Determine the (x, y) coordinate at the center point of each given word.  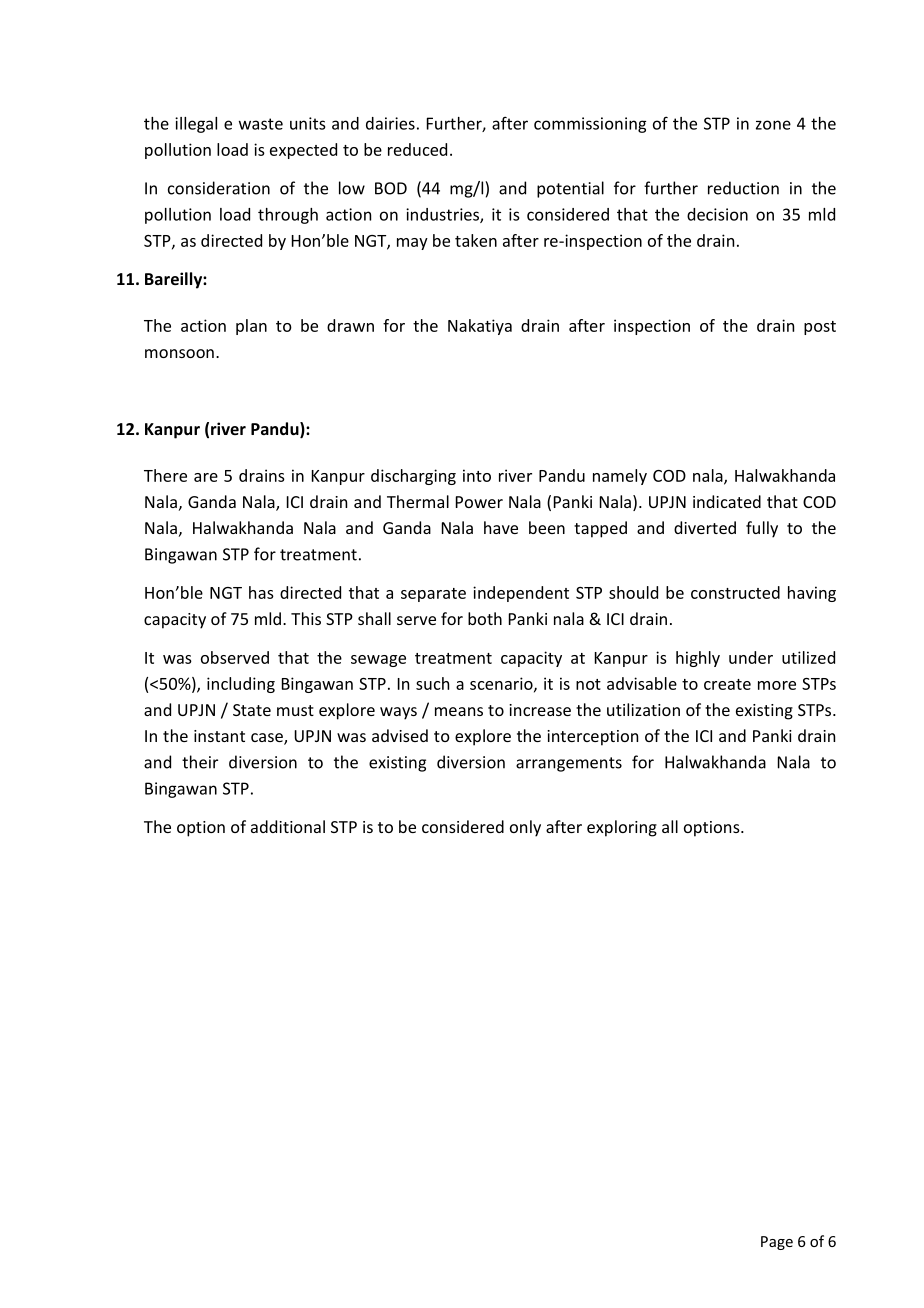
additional (288, 826)
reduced (417, 149)
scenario (502, 684)
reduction (743, 188)
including (241, 685)
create (727, 684)
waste (261, 124)
